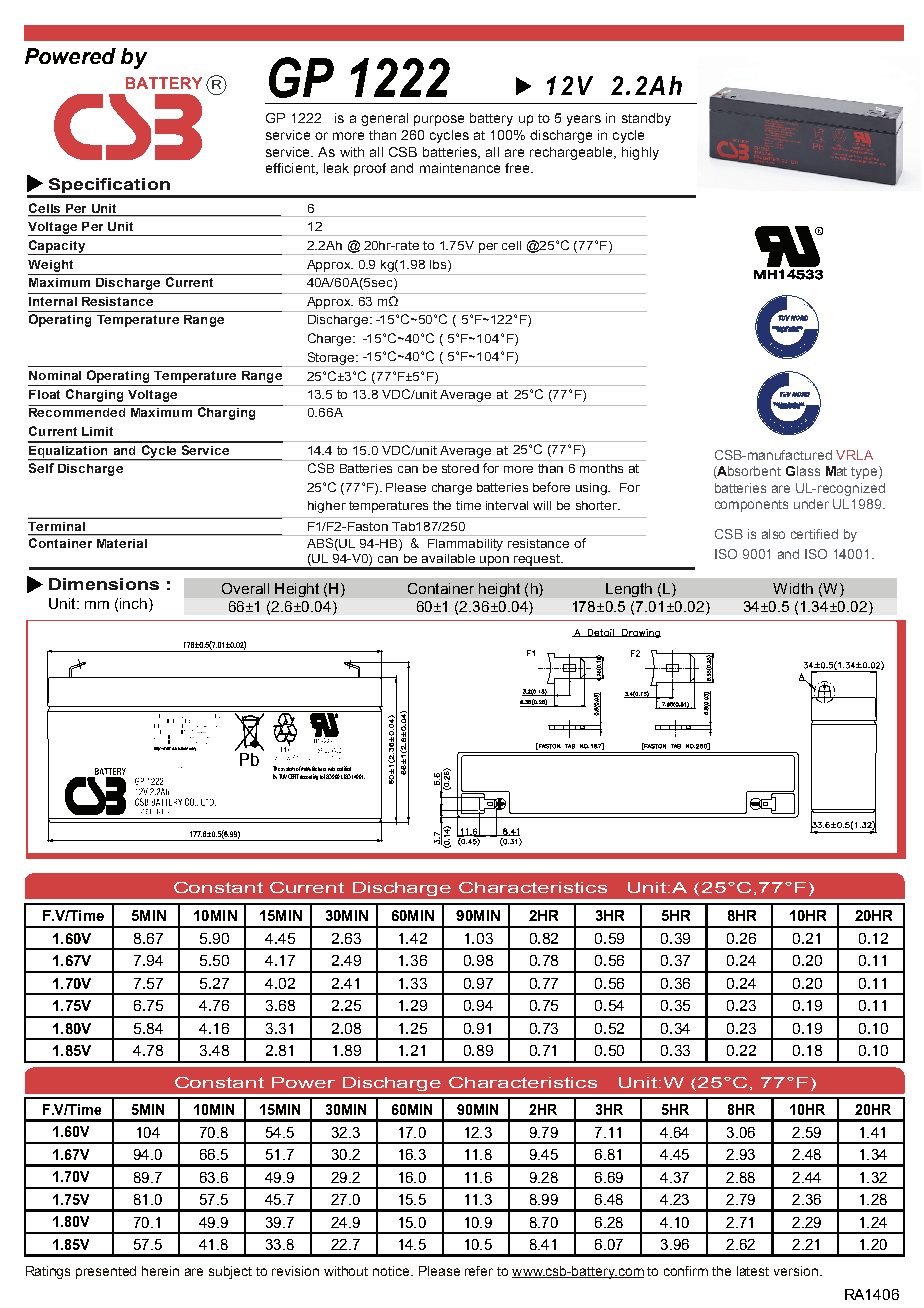 The image size is (924, 1308). What do you see at coordinates (479, 1271) in the image?
I see `refer` at bounding box center [479, 1271].
